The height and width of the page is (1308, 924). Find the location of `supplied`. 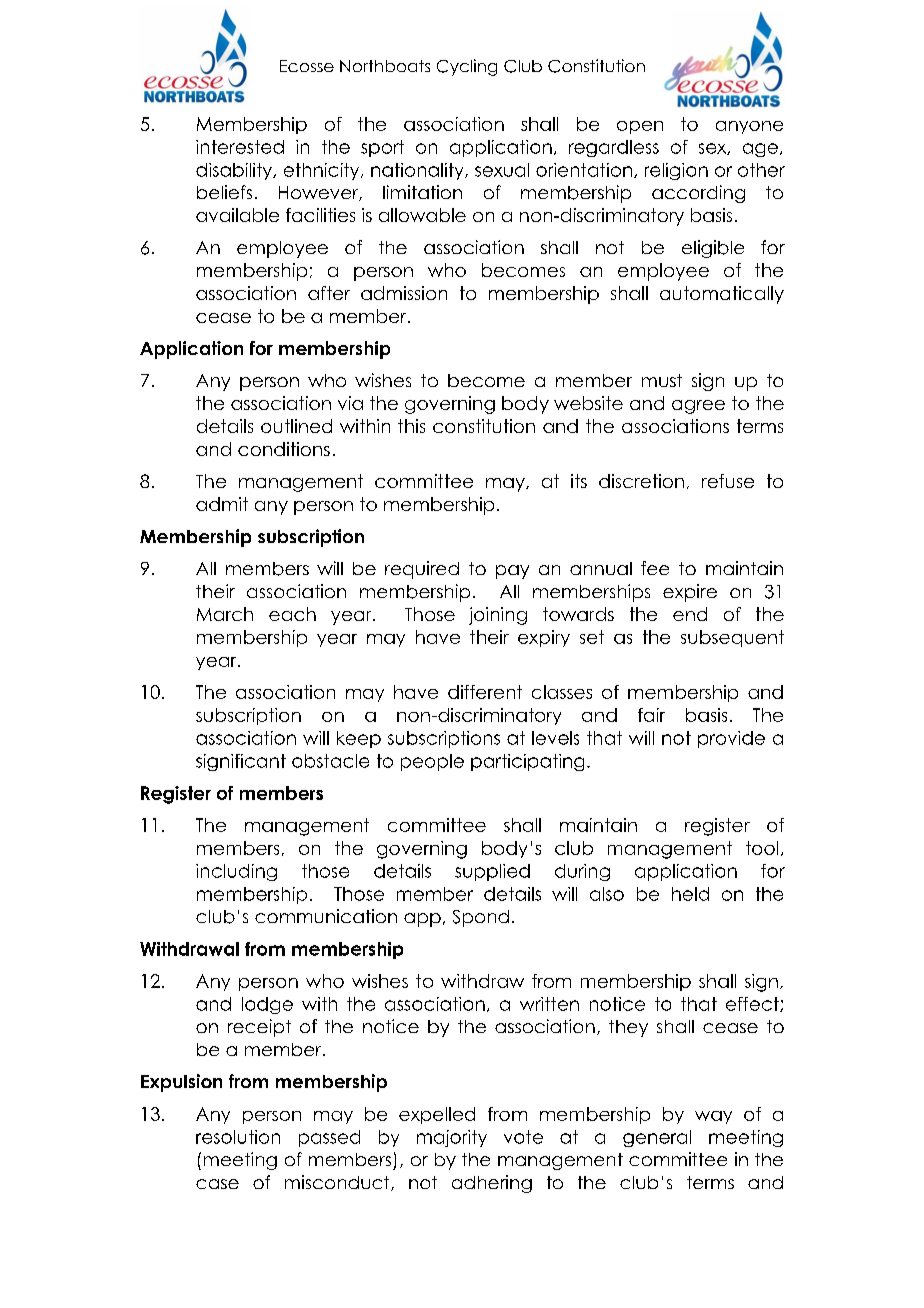

supplied is located at coordinates (492, 872).
